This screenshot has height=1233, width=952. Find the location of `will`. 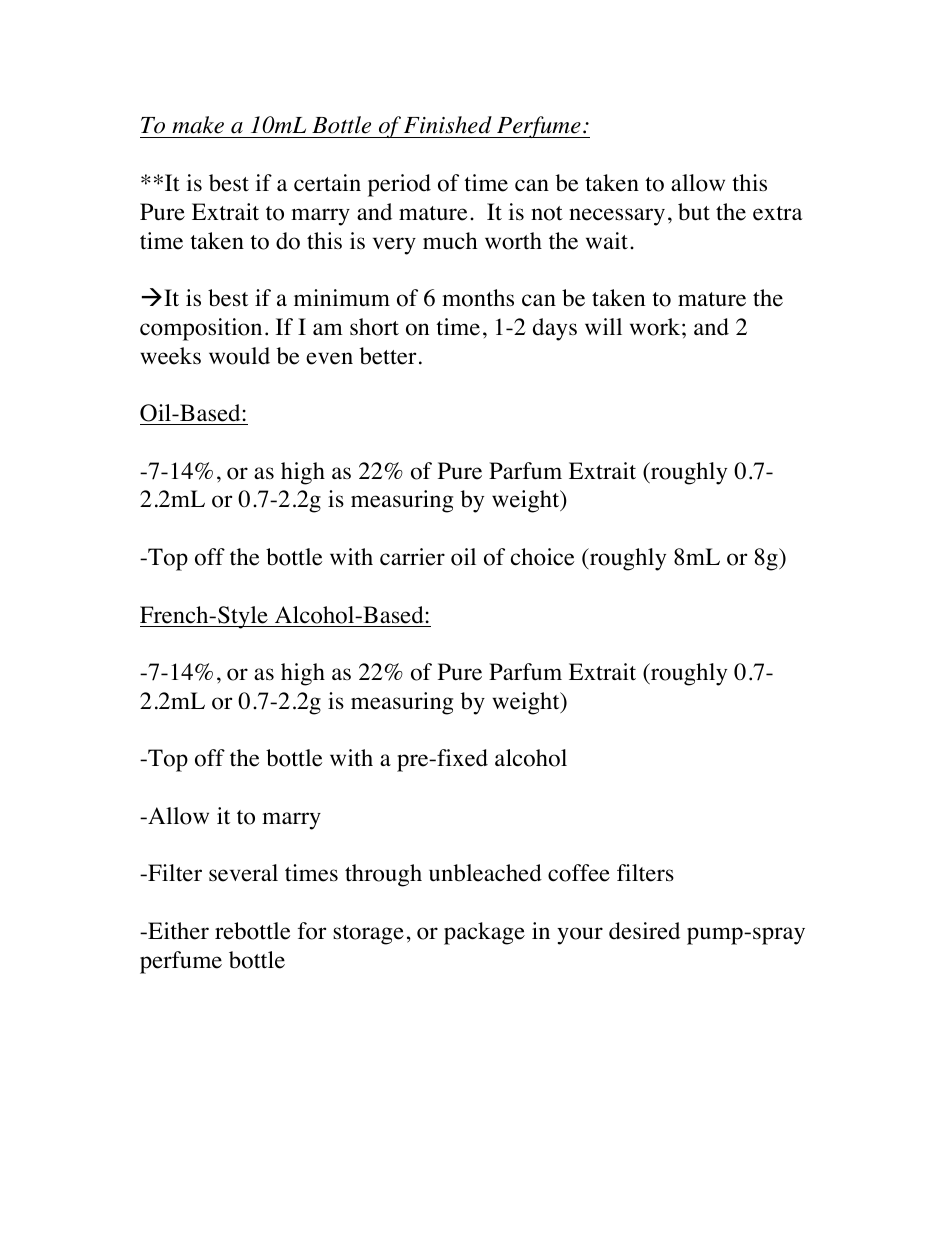

will is located at coordinates (603, 326).
